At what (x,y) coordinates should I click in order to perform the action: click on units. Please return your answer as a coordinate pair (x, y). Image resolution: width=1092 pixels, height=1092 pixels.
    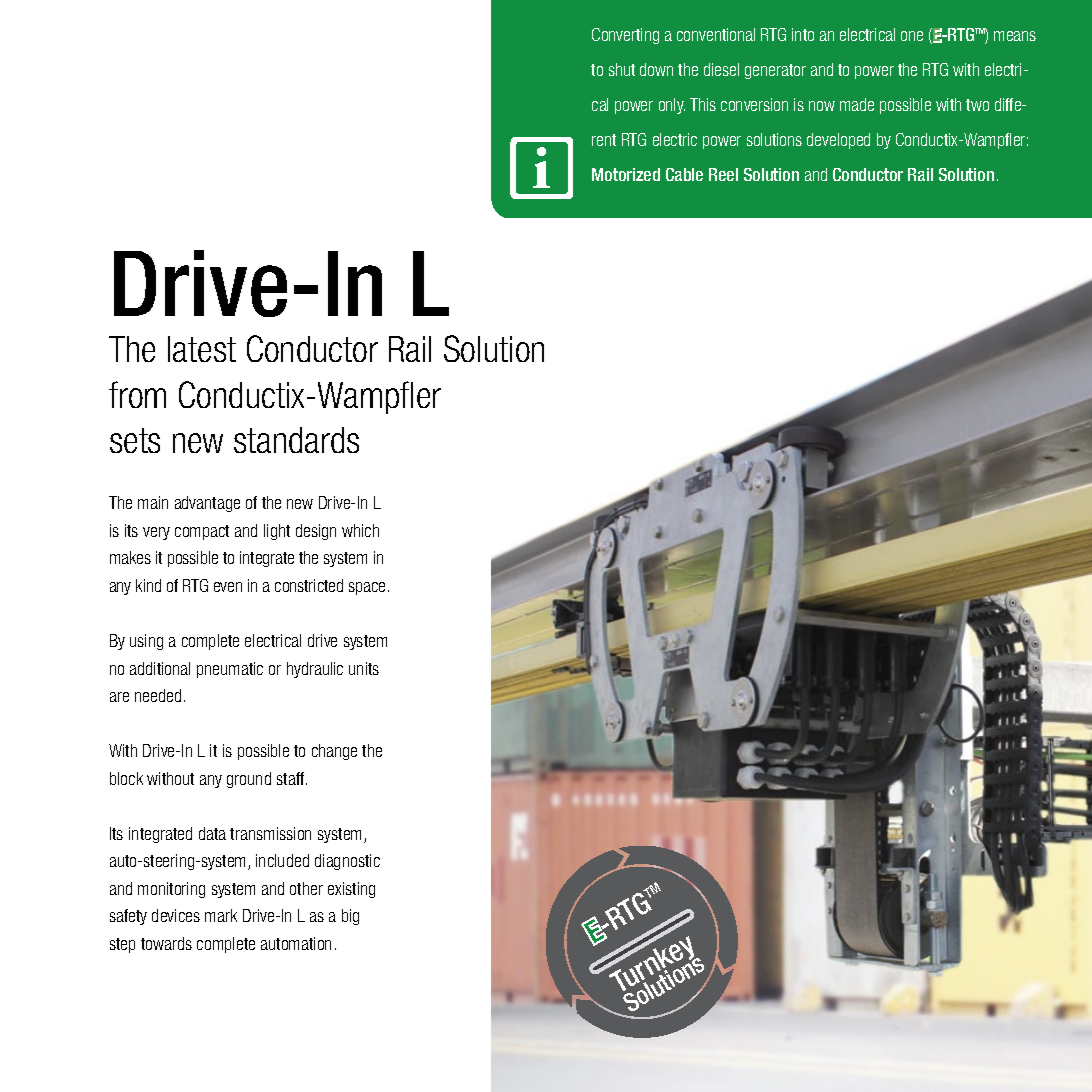
    Looking at the image, I should click on (364, 668).
